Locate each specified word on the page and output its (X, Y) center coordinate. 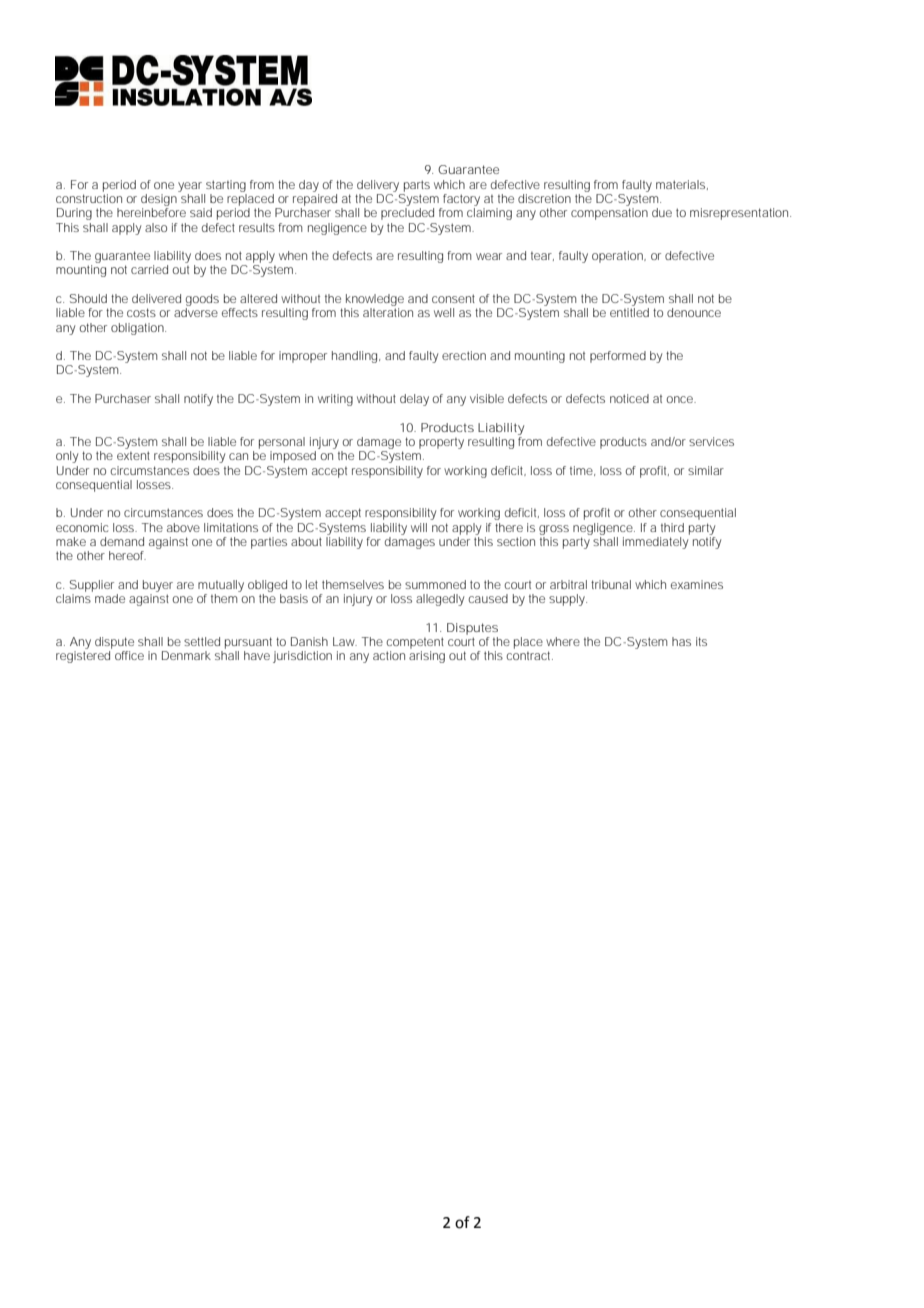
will (419, 527)
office (129, 655)
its (701, 641)
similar (706, 470)
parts (417, 186)
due (662, 212)
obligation (138, 329)
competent (415, 643)
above (183, 527)
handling (356, 357)
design (160, 198)
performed (618, 357)
